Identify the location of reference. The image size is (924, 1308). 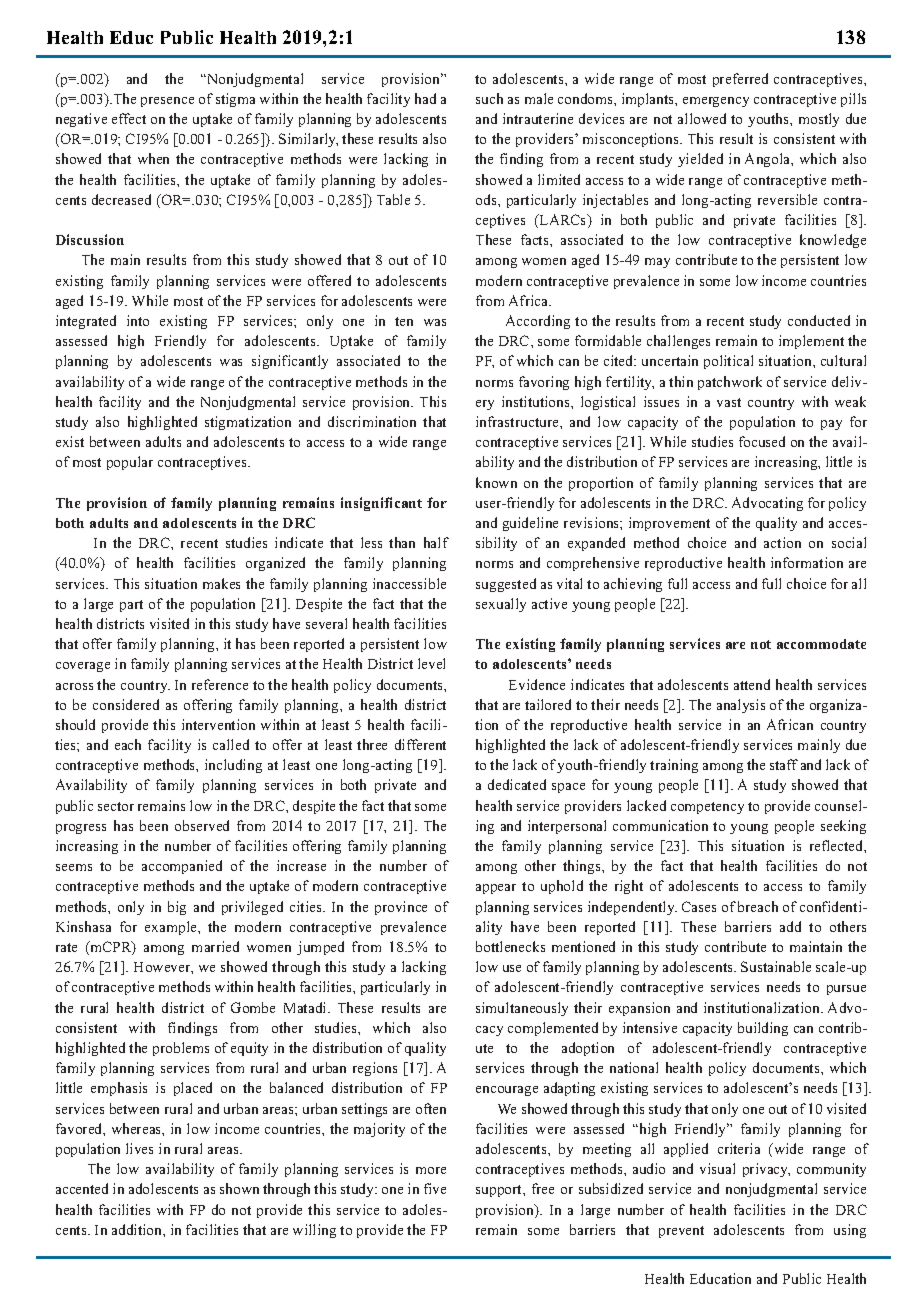
(220, 684).
